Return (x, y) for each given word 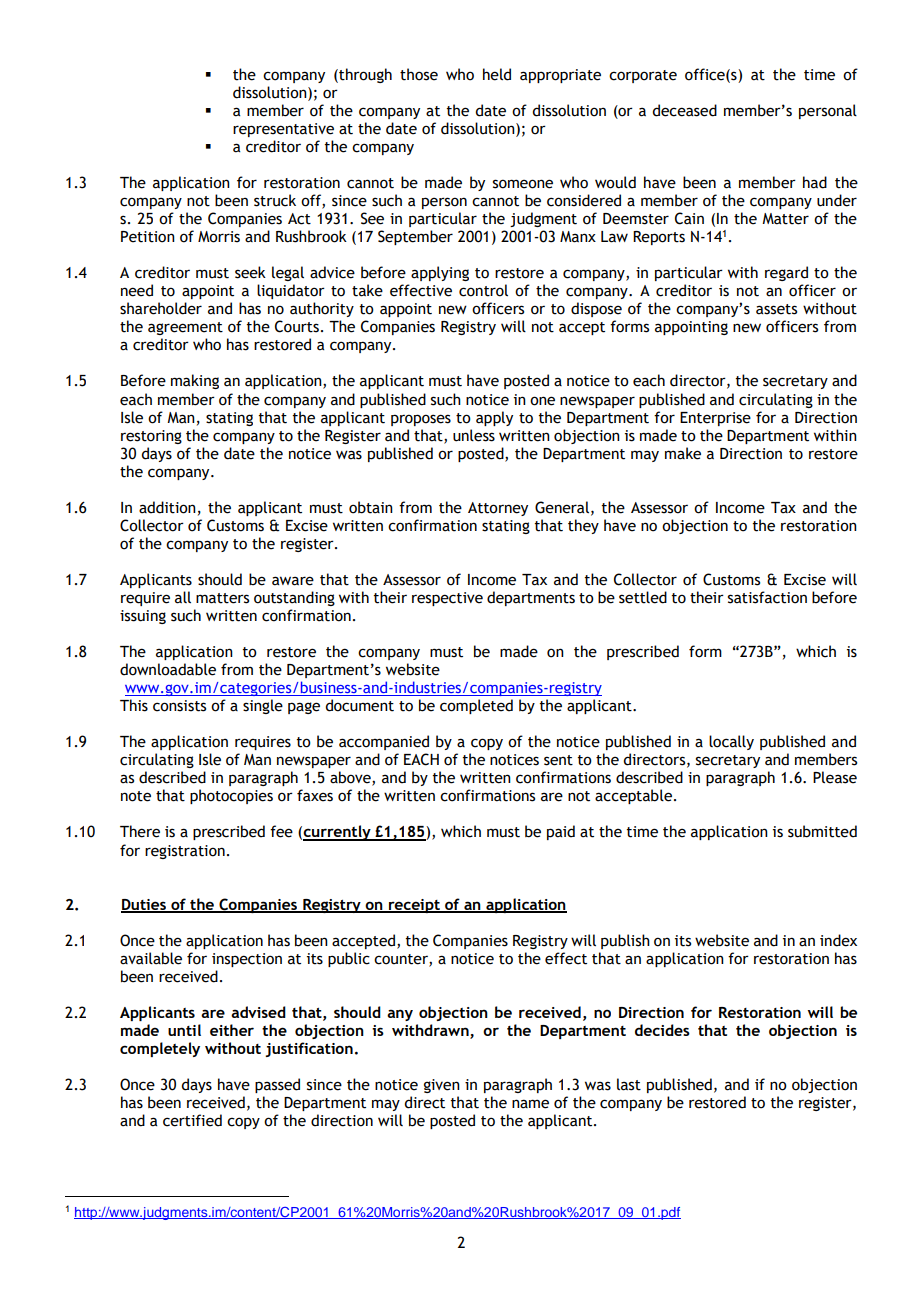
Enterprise (715, 419)
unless (474, 435)
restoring (151, 437)
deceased (684, 110)
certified (192, 1120)
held (497, 74)
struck (275, 200)
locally (731, 742)
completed (476, 706)
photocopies (231, 796)
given (442, 1086)
